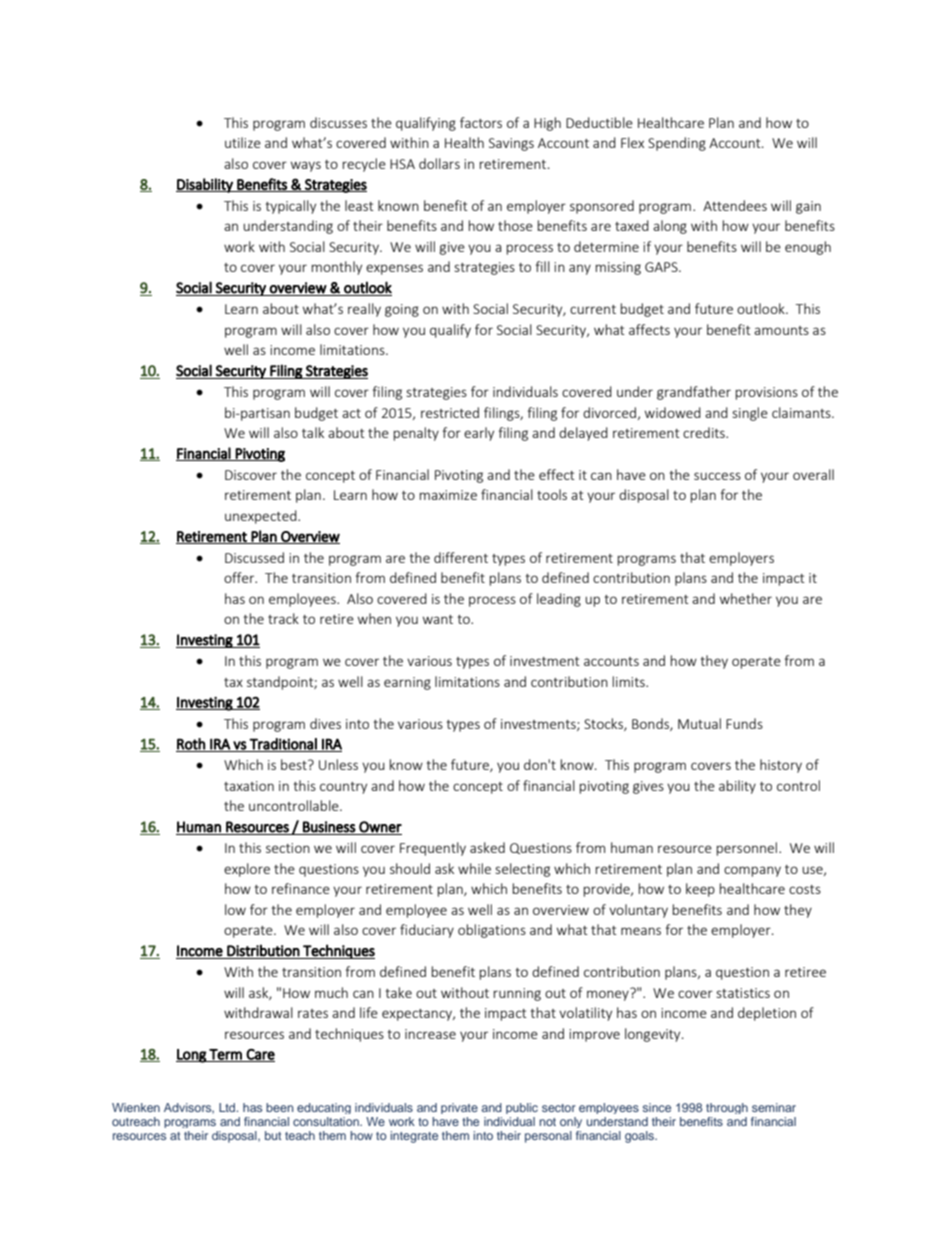 The height and width of the screenshot is (1233, 952). Describe the element at coordinates (459, 1108) in the screenshot. I see `private` at that location.
